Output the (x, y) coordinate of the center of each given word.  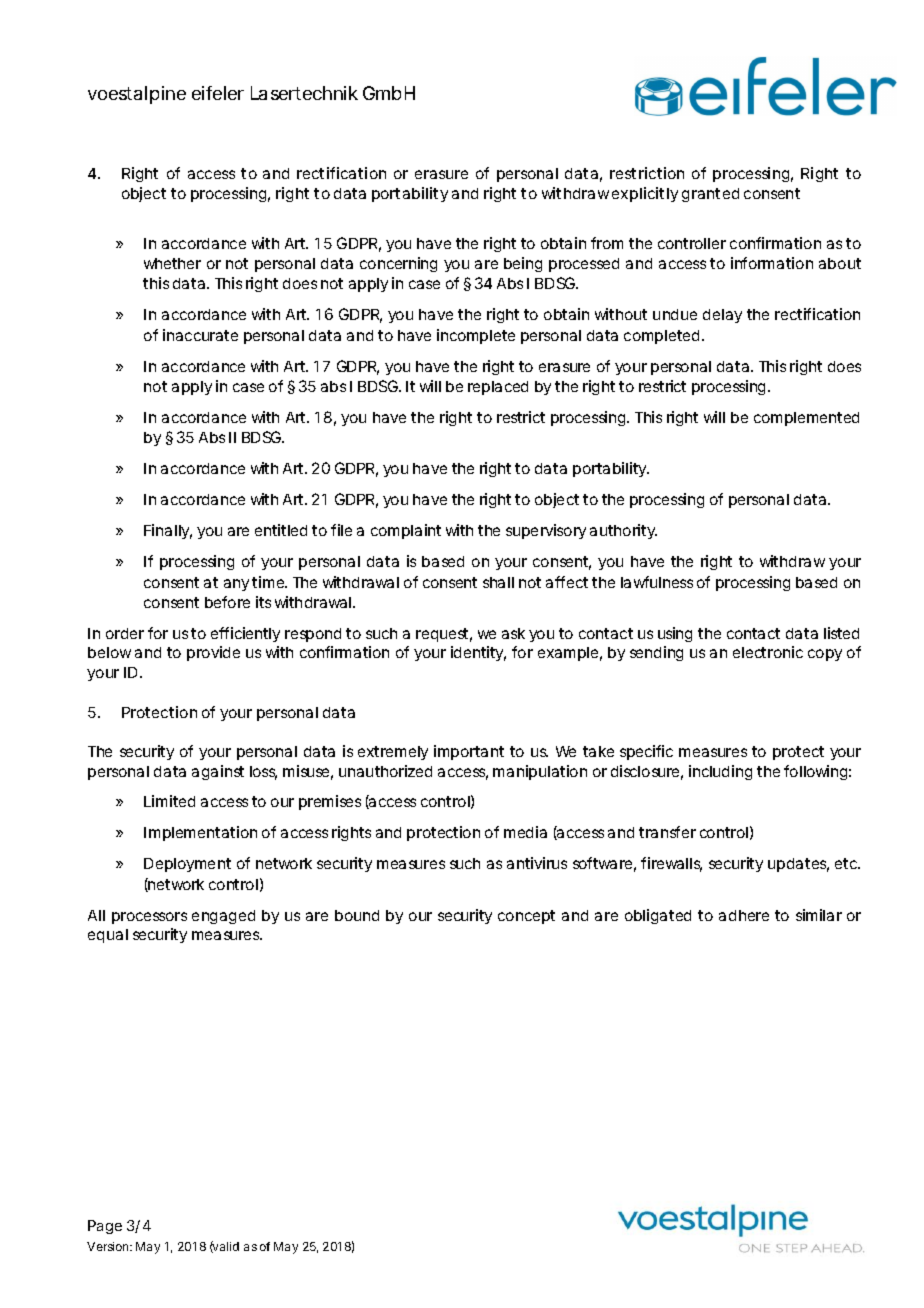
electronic (768, 652)
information (772, 263)
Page (105, 1227)
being (523, 264)
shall (498, 582)
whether (172, 263)
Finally (168, 531)
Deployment (187, 865)
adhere (744, 915)
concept (526, 917)
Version (109, 1246)
